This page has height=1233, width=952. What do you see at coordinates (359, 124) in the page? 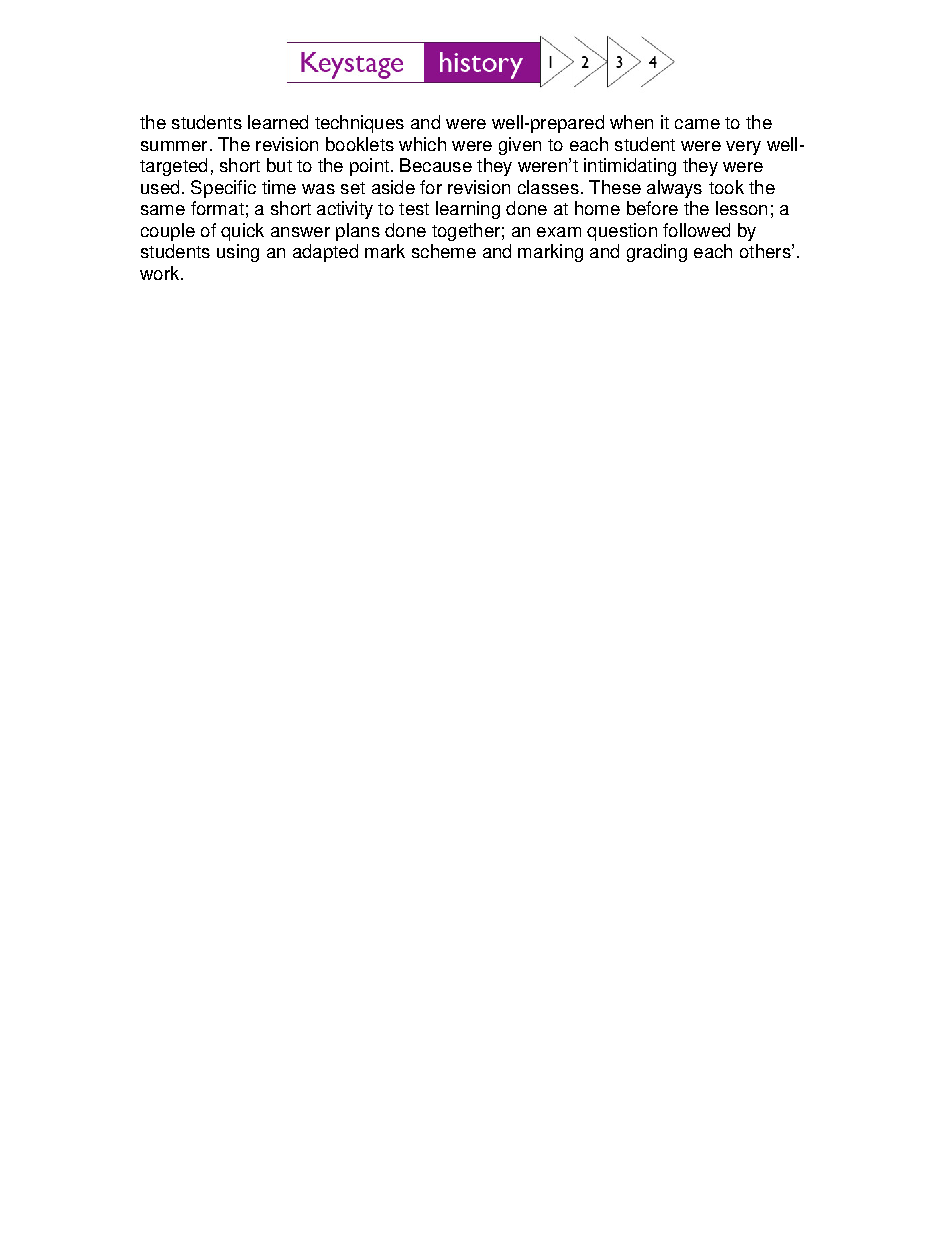
I see `techniques` at bounding box center [359, 124].
